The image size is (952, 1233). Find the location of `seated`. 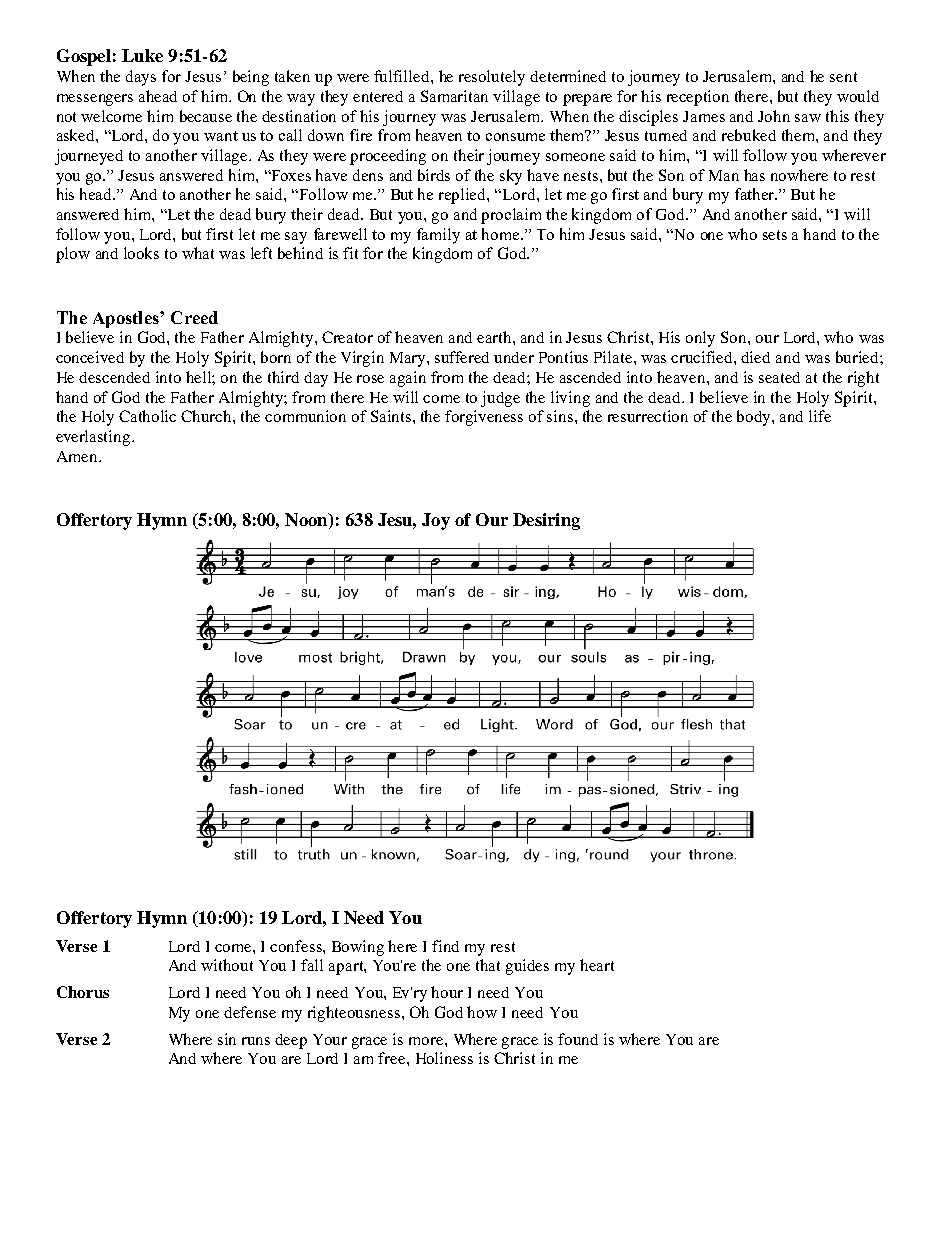

seated is located at coordinates (779, 377).
